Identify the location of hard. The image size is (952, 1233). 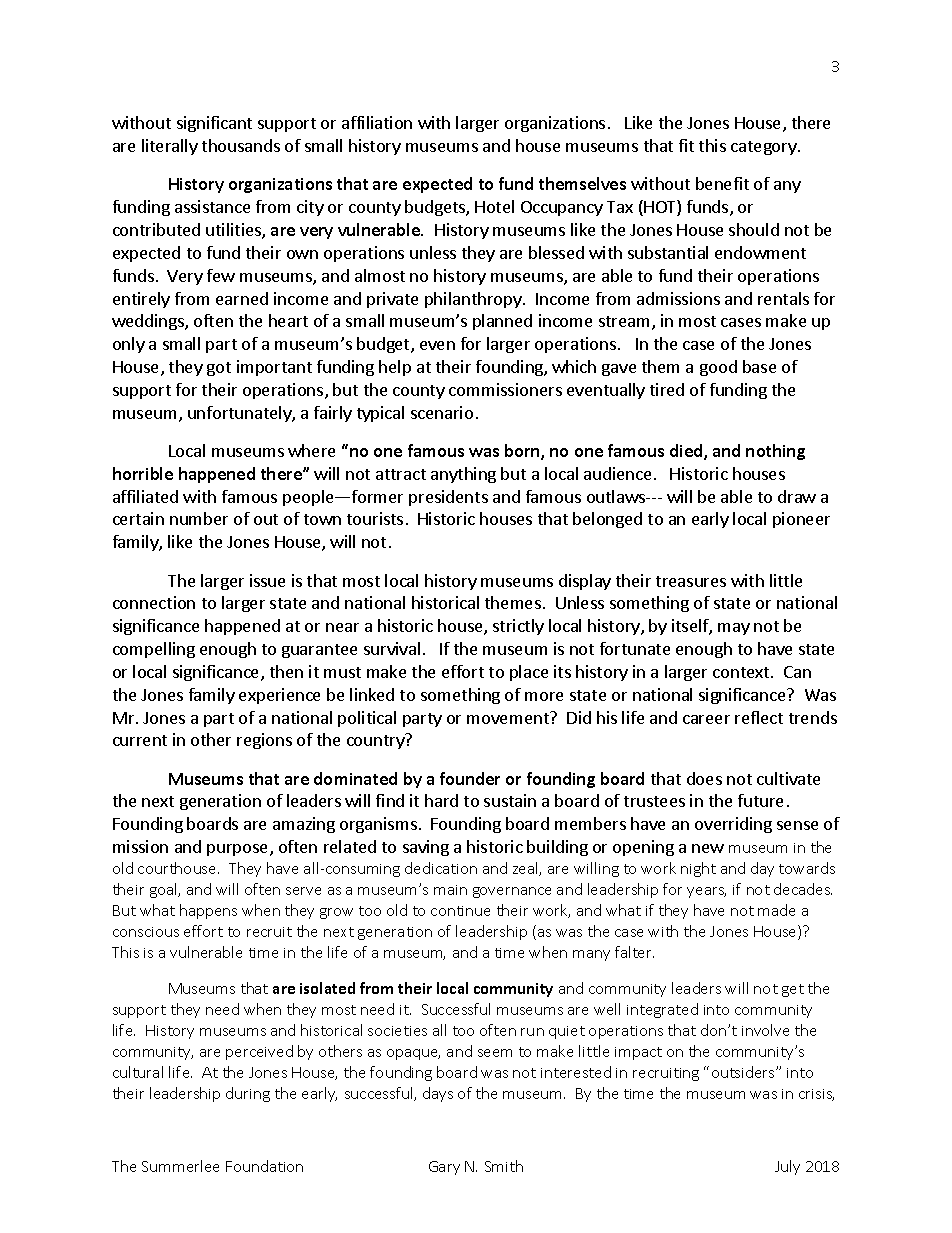
(441, 800).
